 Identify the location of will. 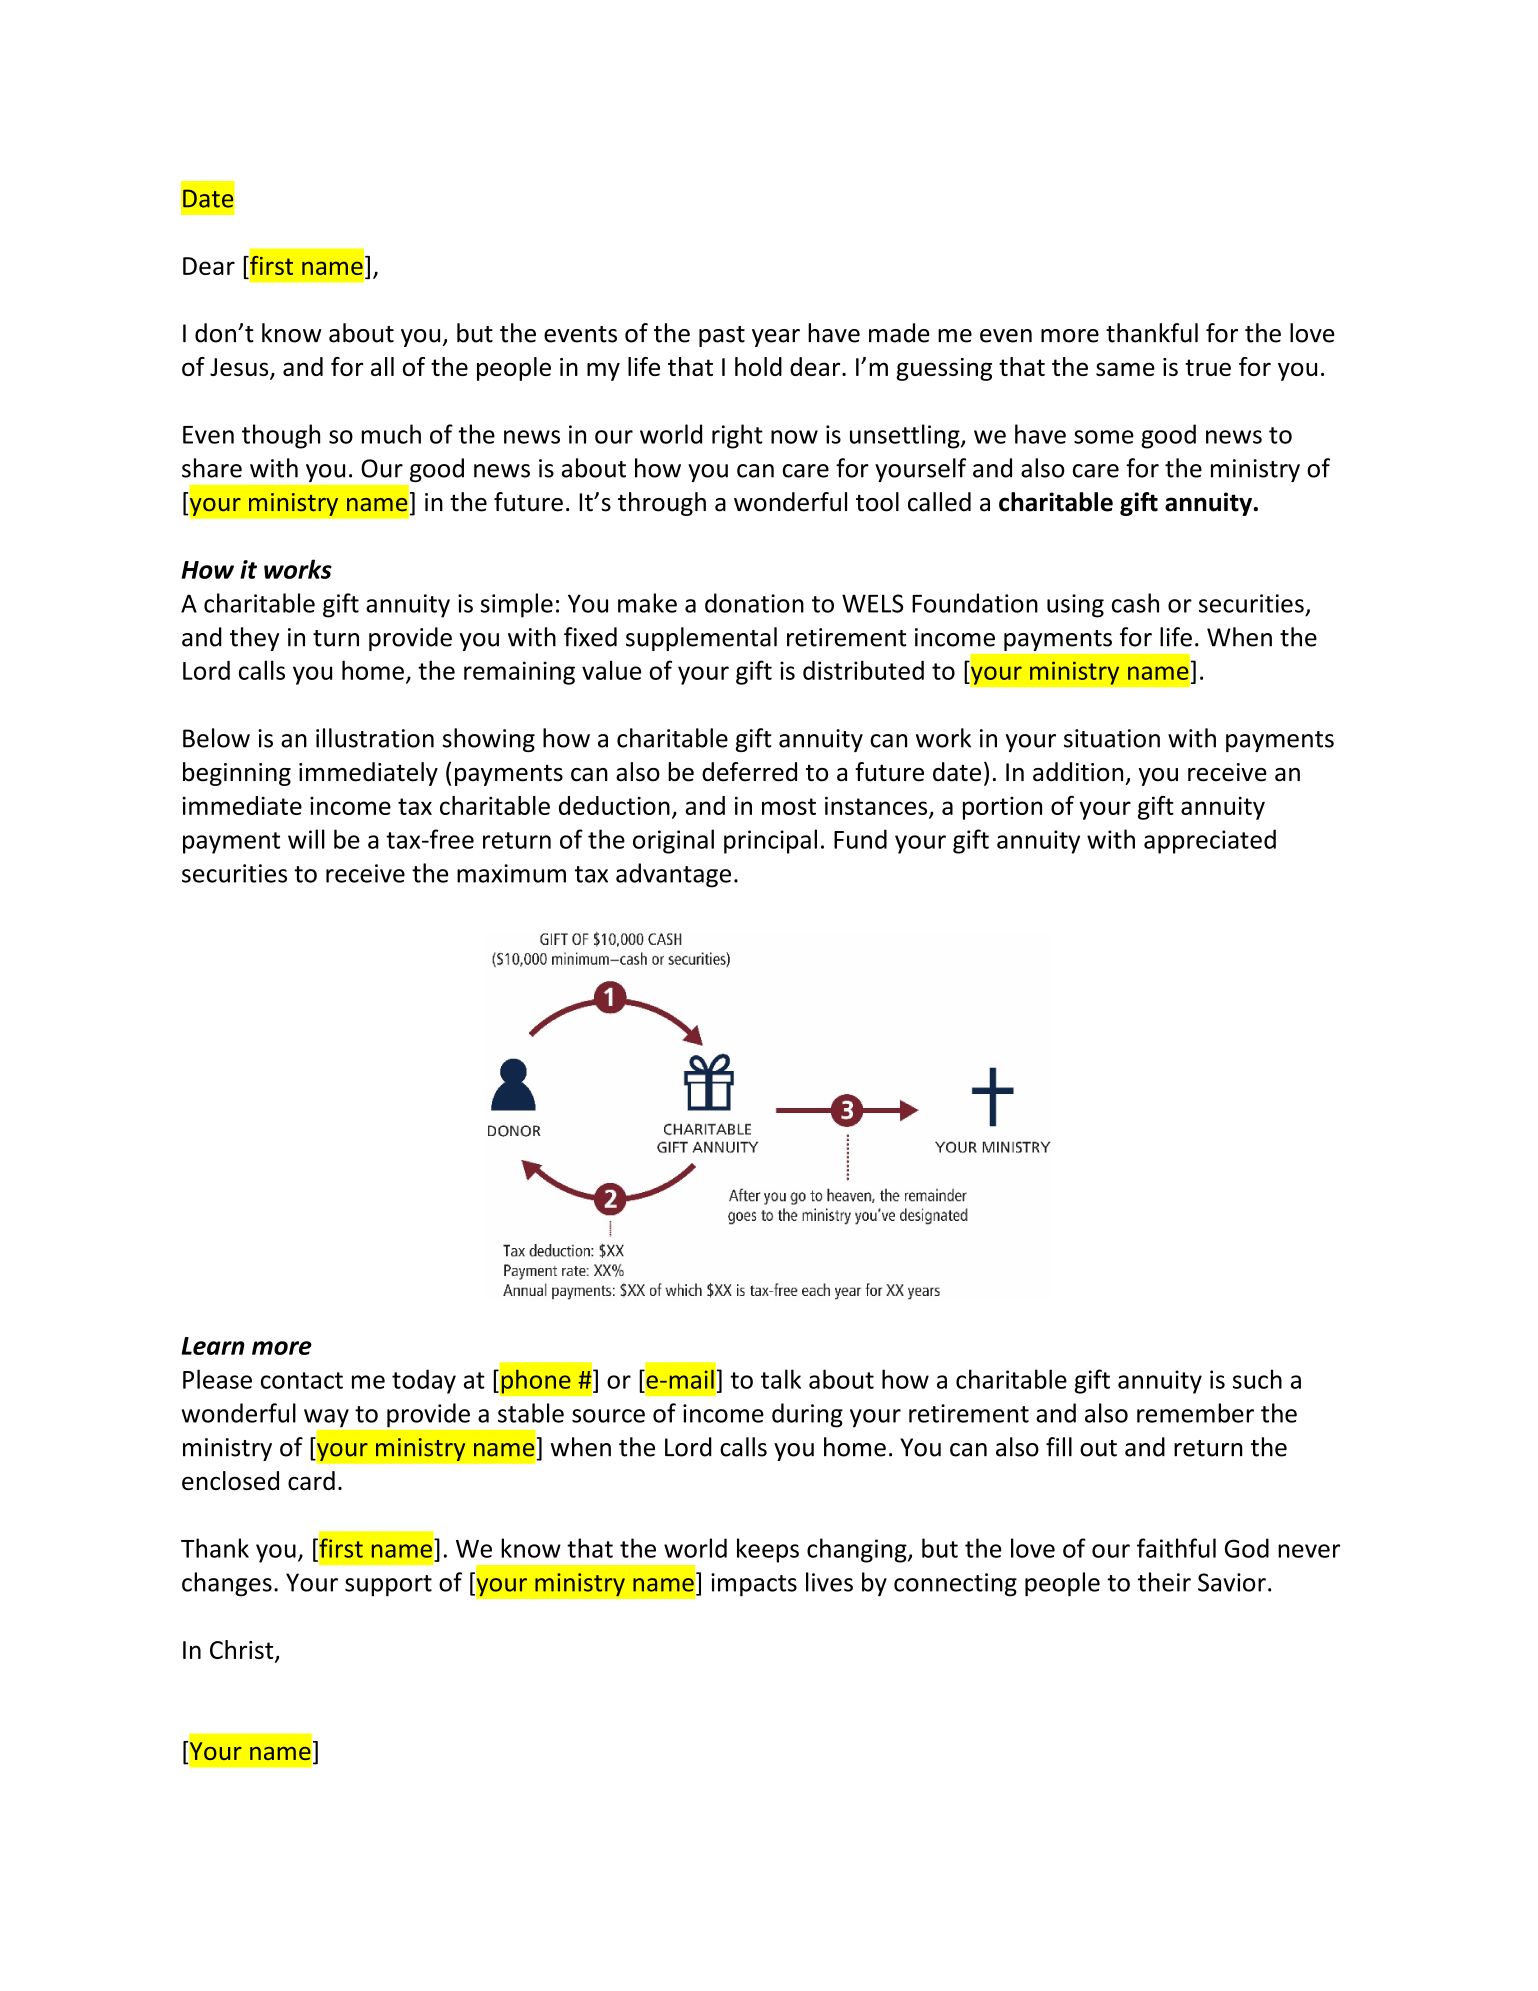
(306, 839).
